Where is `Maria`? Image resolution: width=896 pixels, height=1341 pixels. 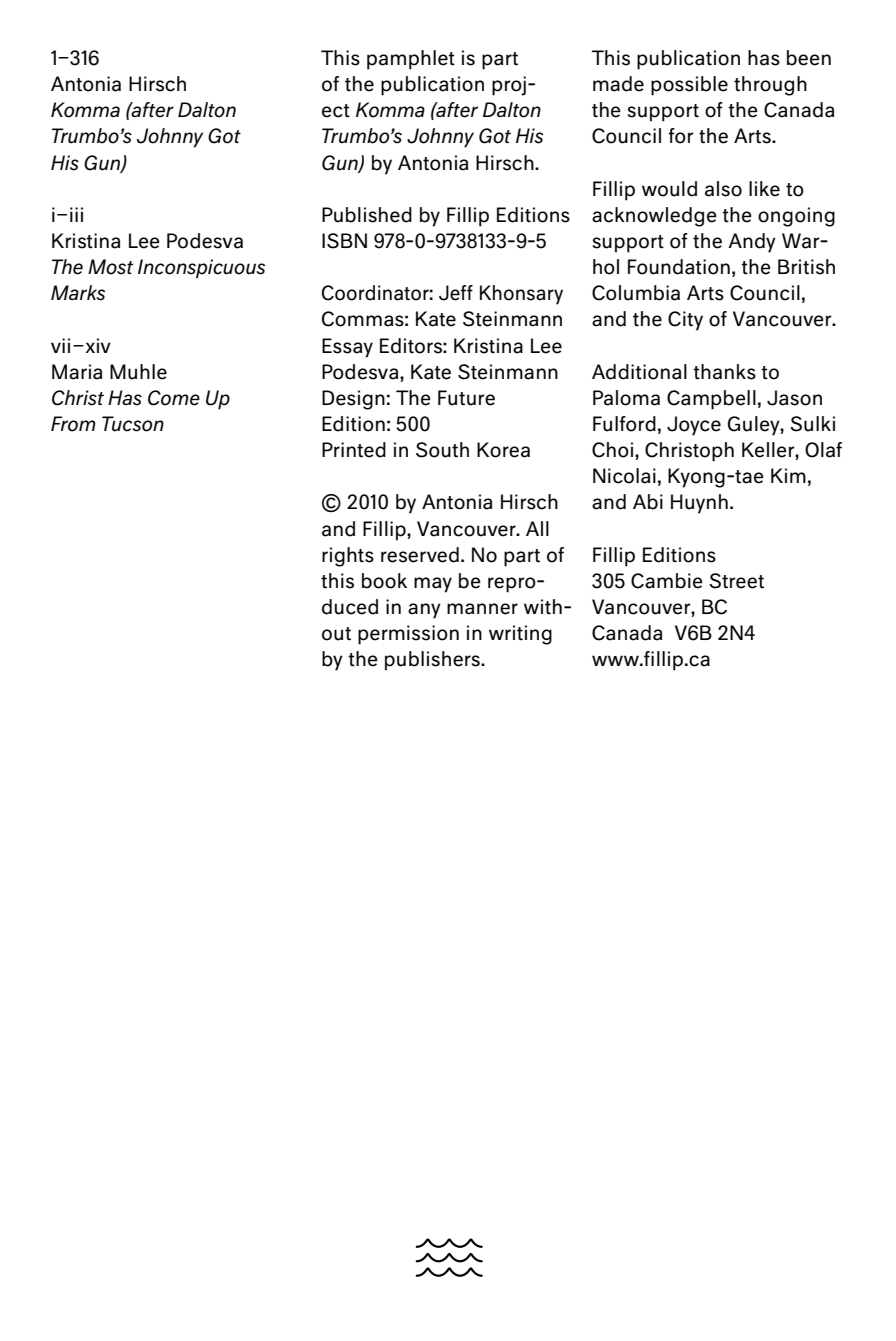 Maria is located at coordinates (77, 372).
